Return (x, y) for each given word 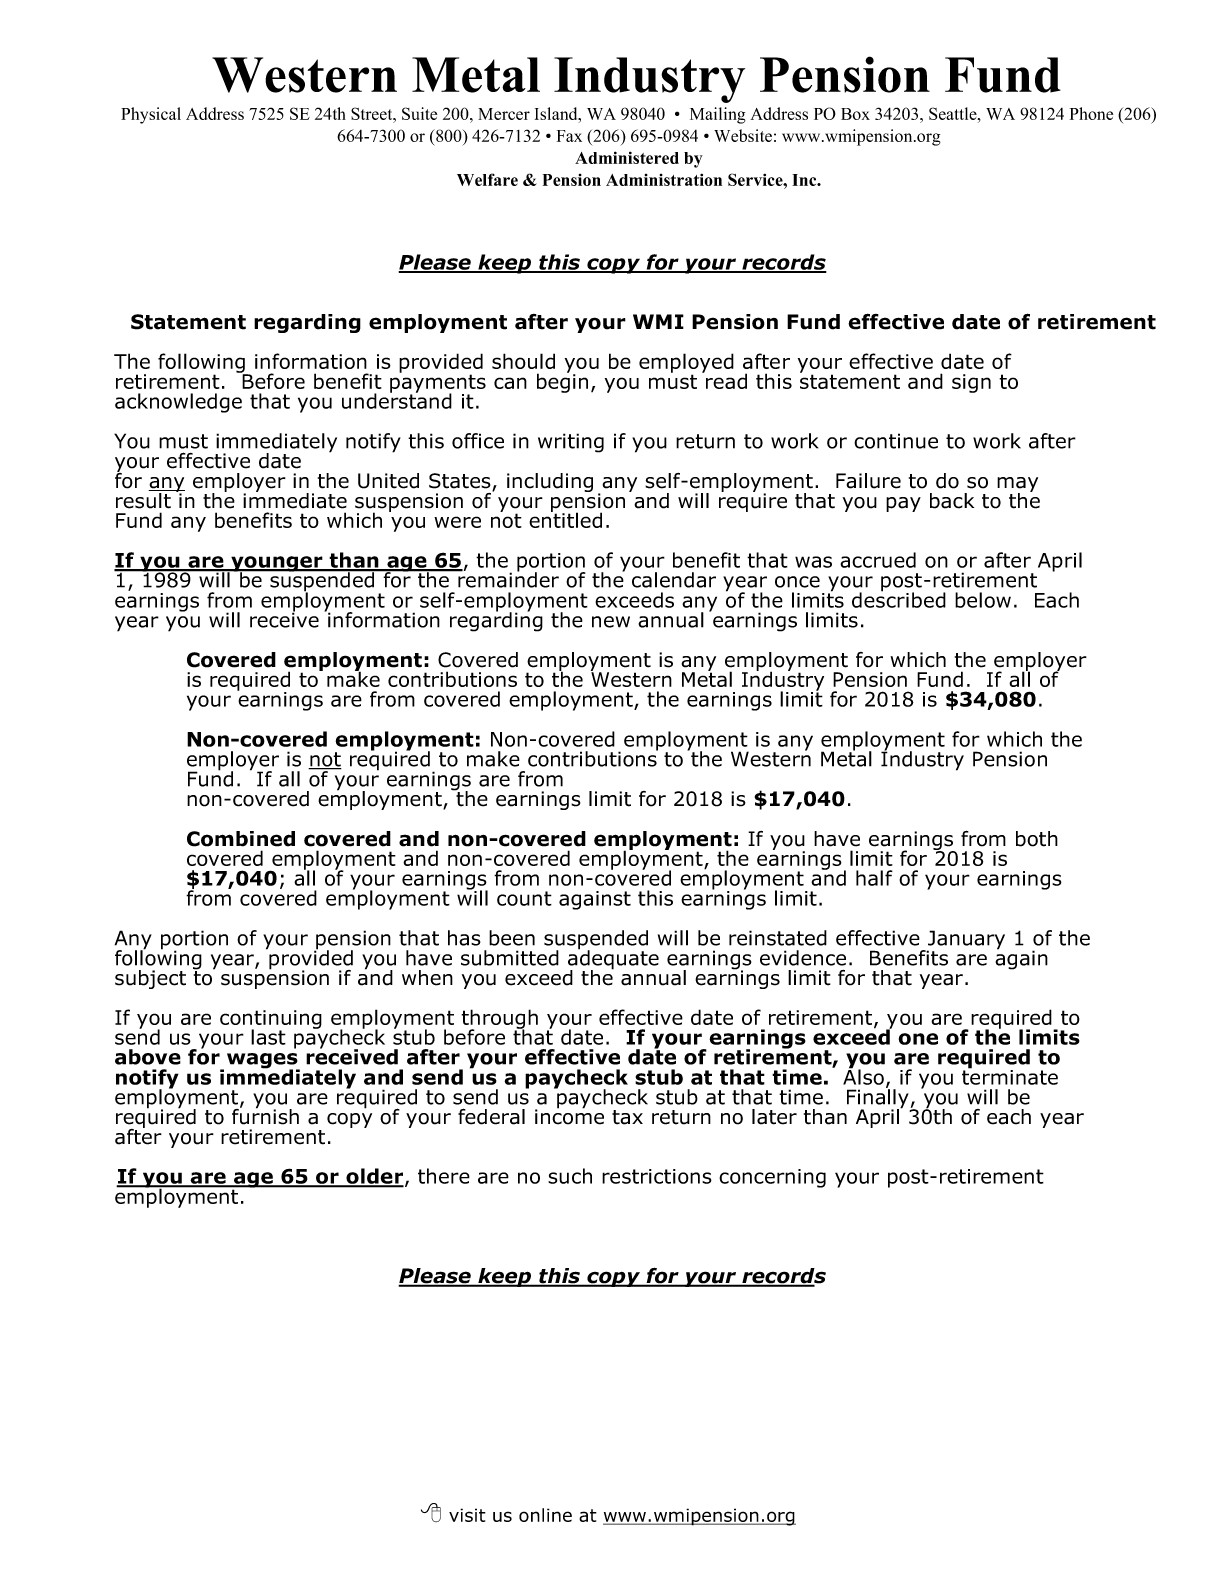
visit (467, 1515)
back (952, 501)
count (524, 898)
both (1037, 839)
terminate (1010, 1076)
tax (627, 1117)
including (550, 482)
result (143, 501)
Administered (627, 157)
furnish (265, 1116)
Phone (1091, 113)
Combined (241, 839)
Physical (151, 115)
